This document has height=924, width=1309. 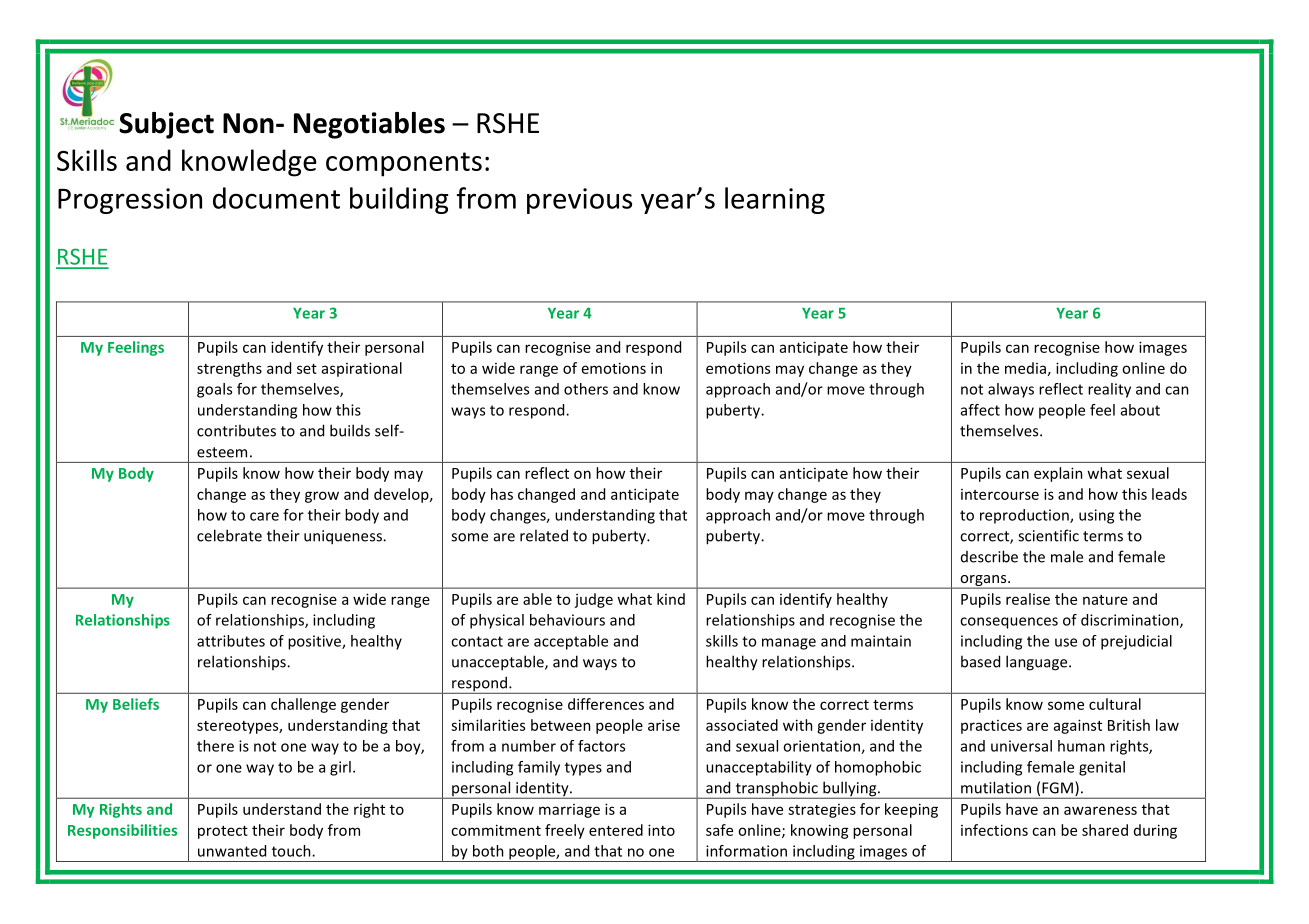 What do you see at coordinates (166, 125) in the document?
I see `Subject` at bounding box center [166, 125].
